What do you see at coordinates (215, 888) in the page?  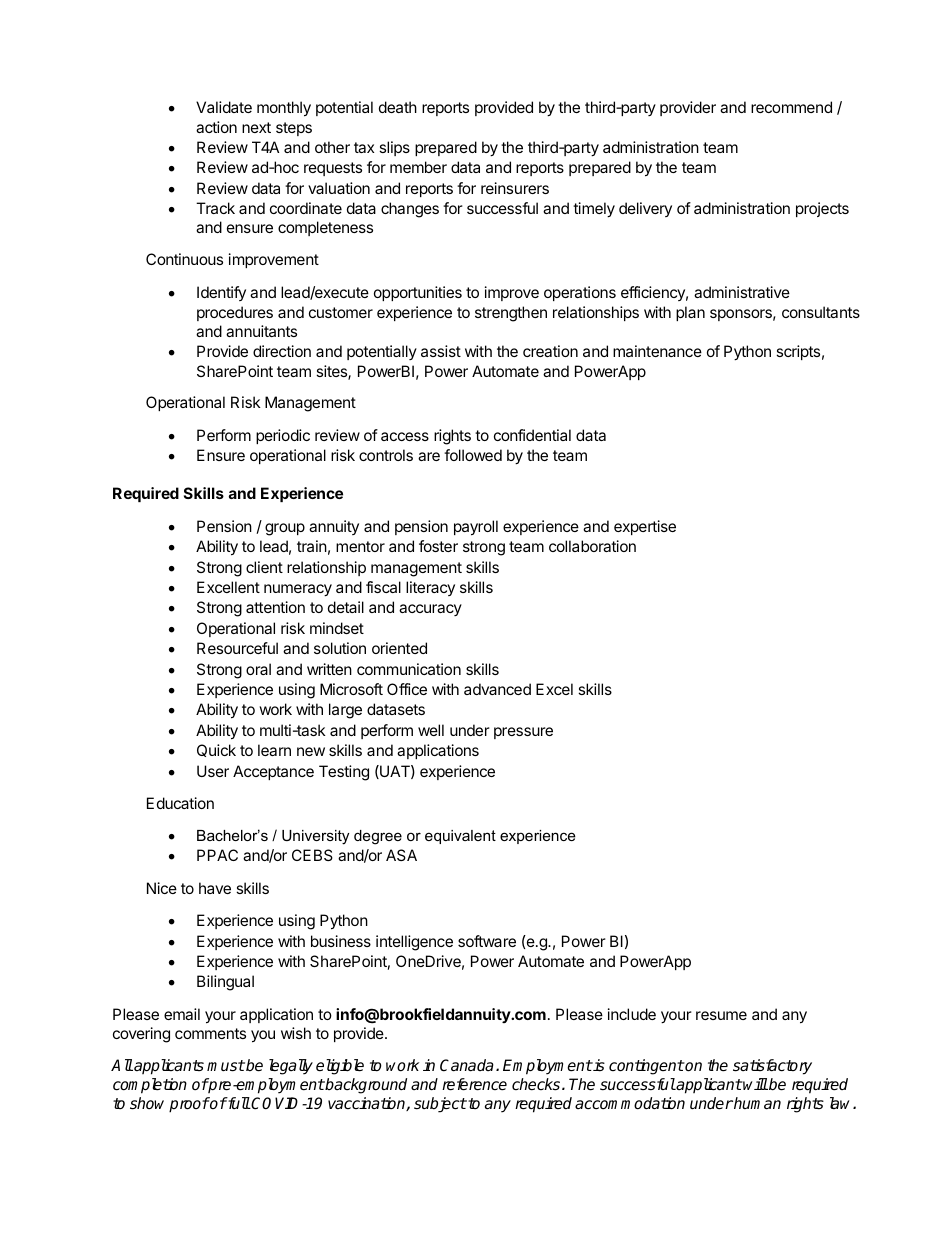 I see `have` at bounding box center [215, 888].
